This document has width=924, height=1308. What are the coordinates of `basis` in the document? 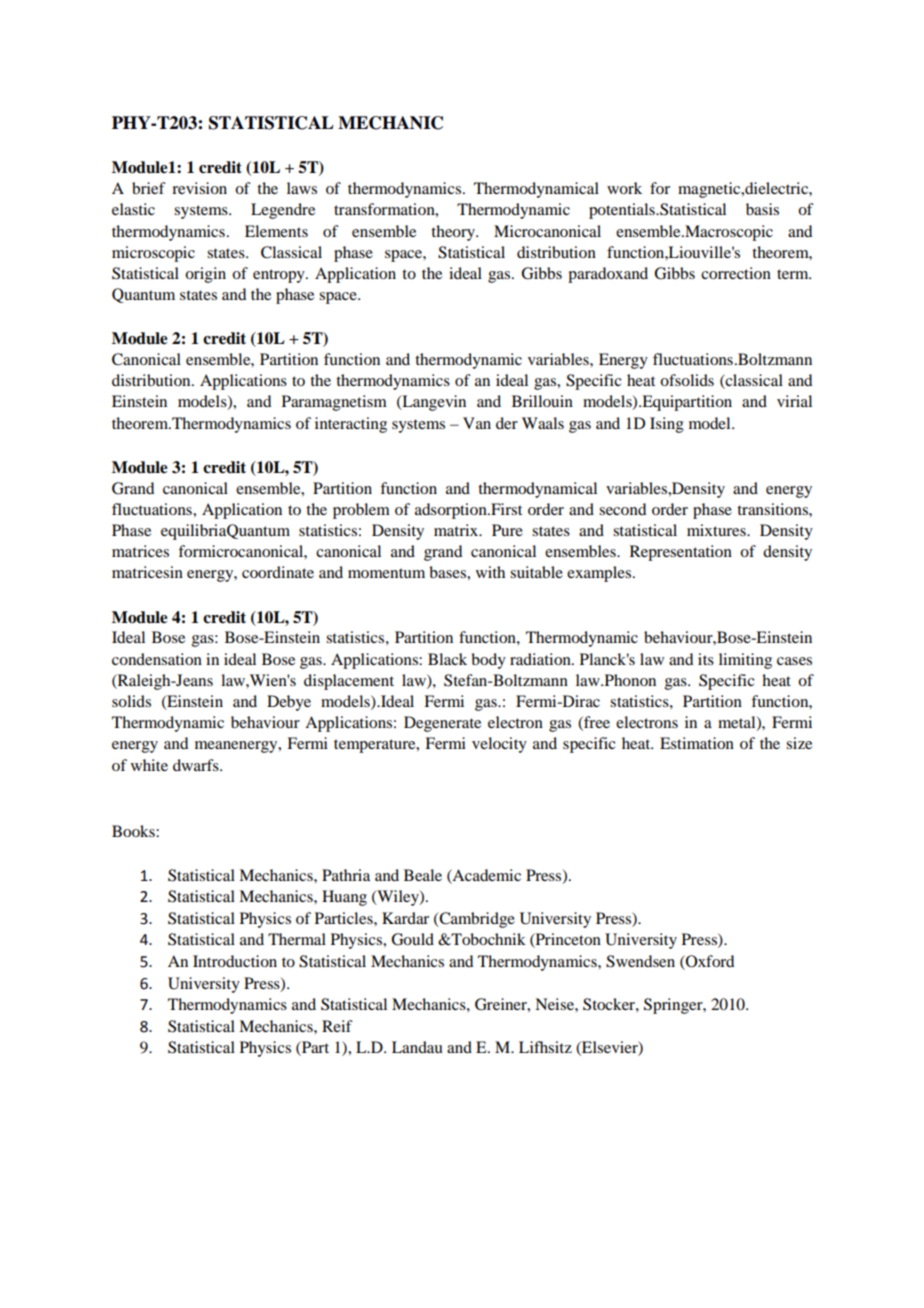 It's located at (762, 209).
